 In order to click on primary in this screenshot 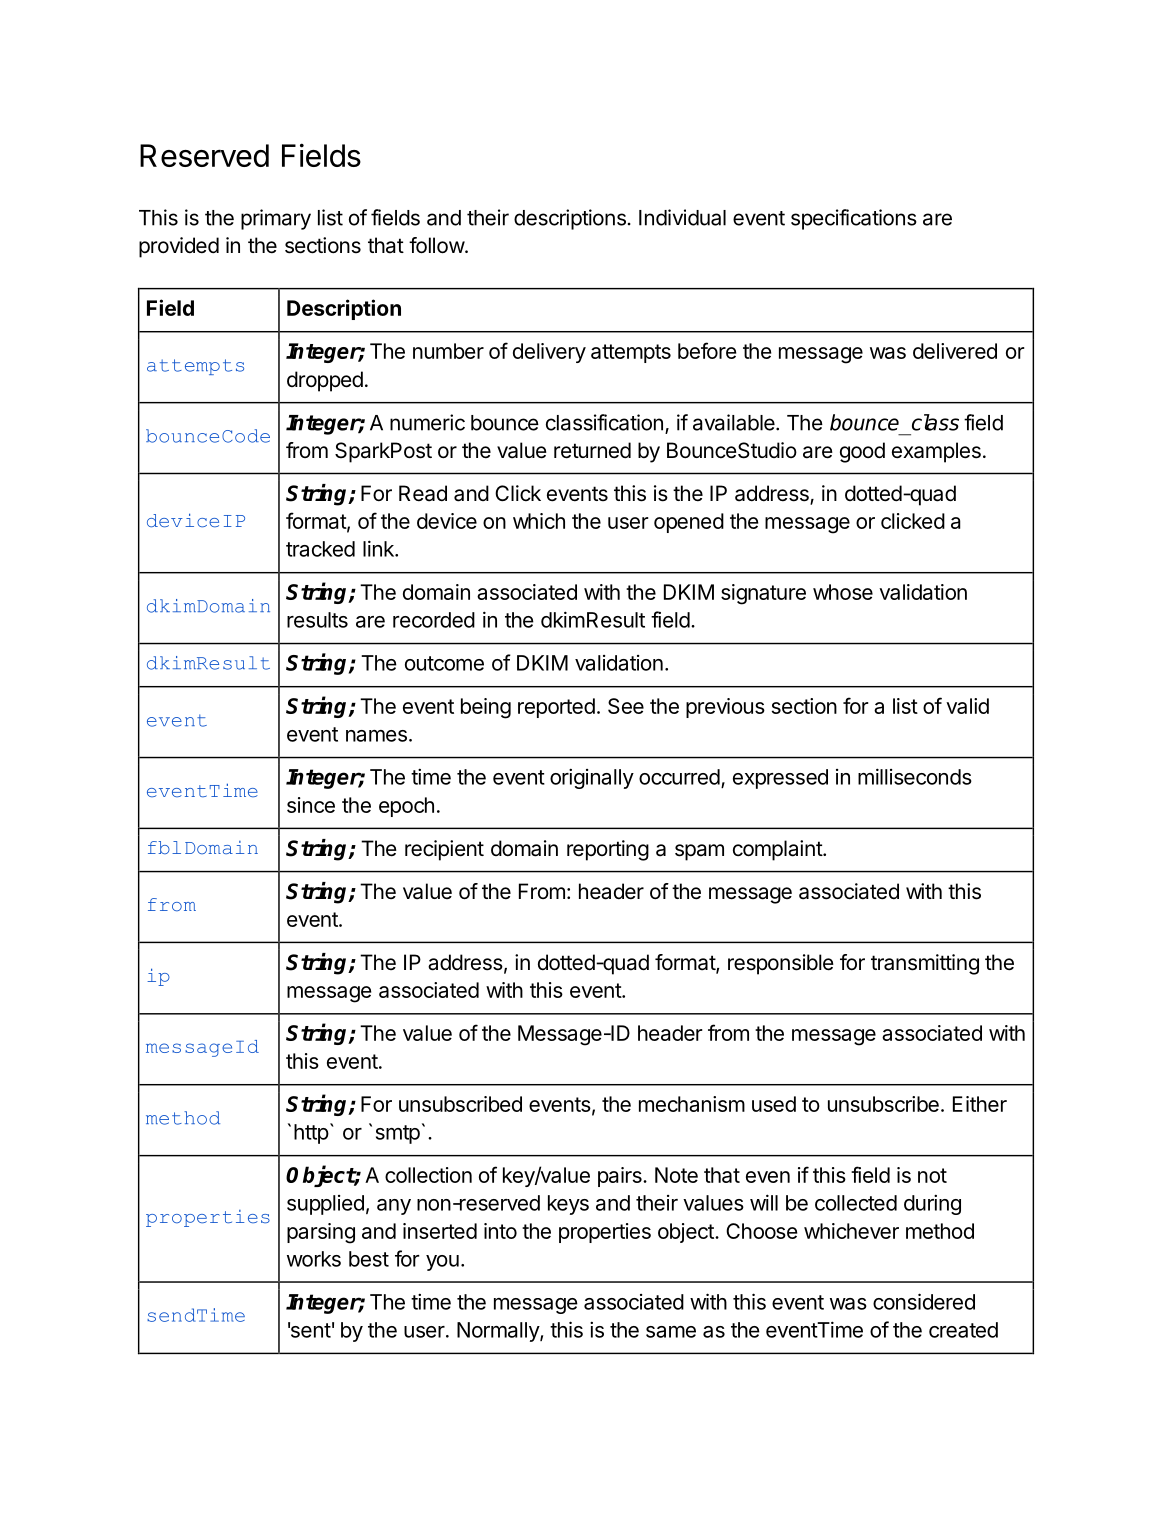, I will do `click(276, 219)`.
